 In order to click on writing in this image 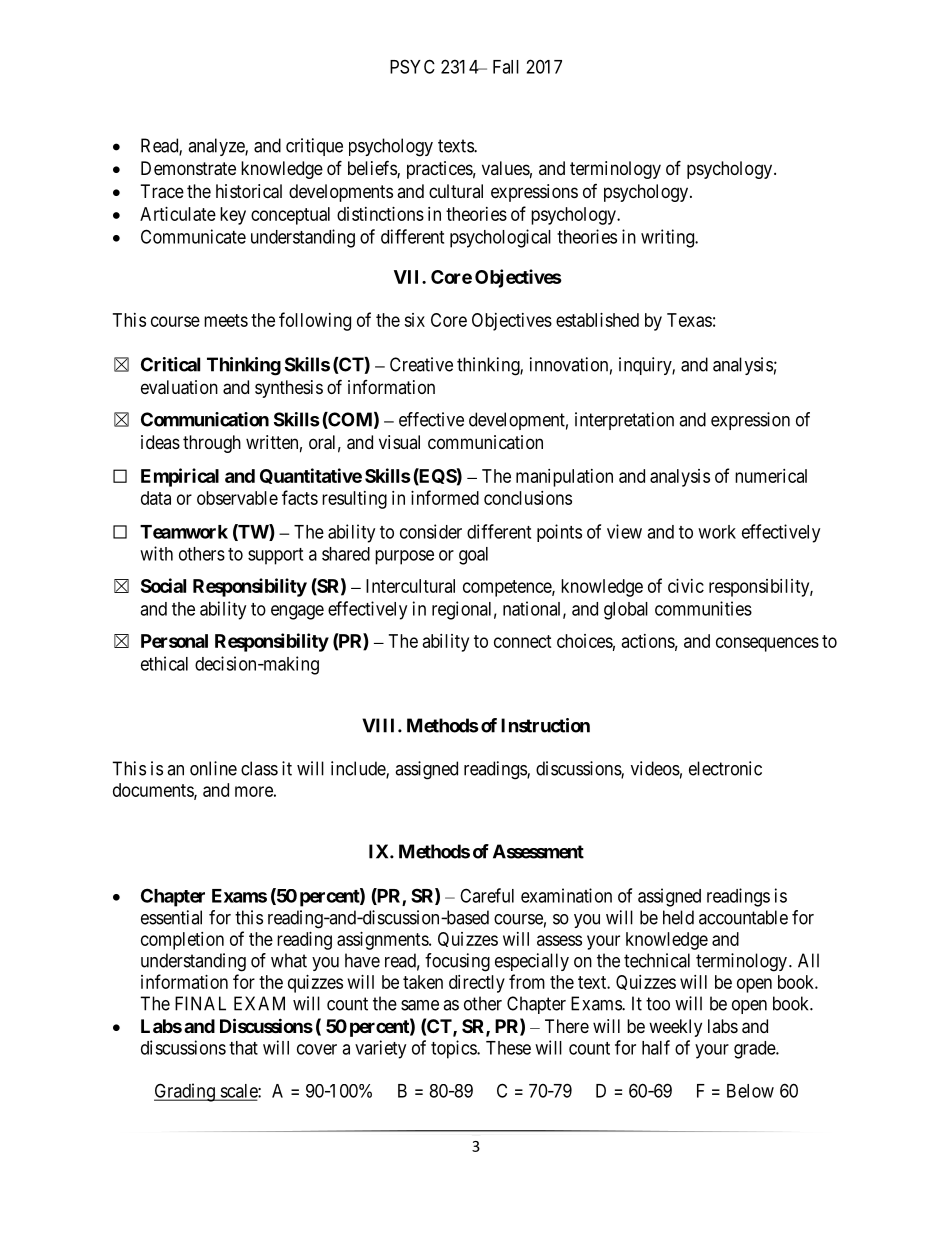, I will do `click(668, 238)`.
